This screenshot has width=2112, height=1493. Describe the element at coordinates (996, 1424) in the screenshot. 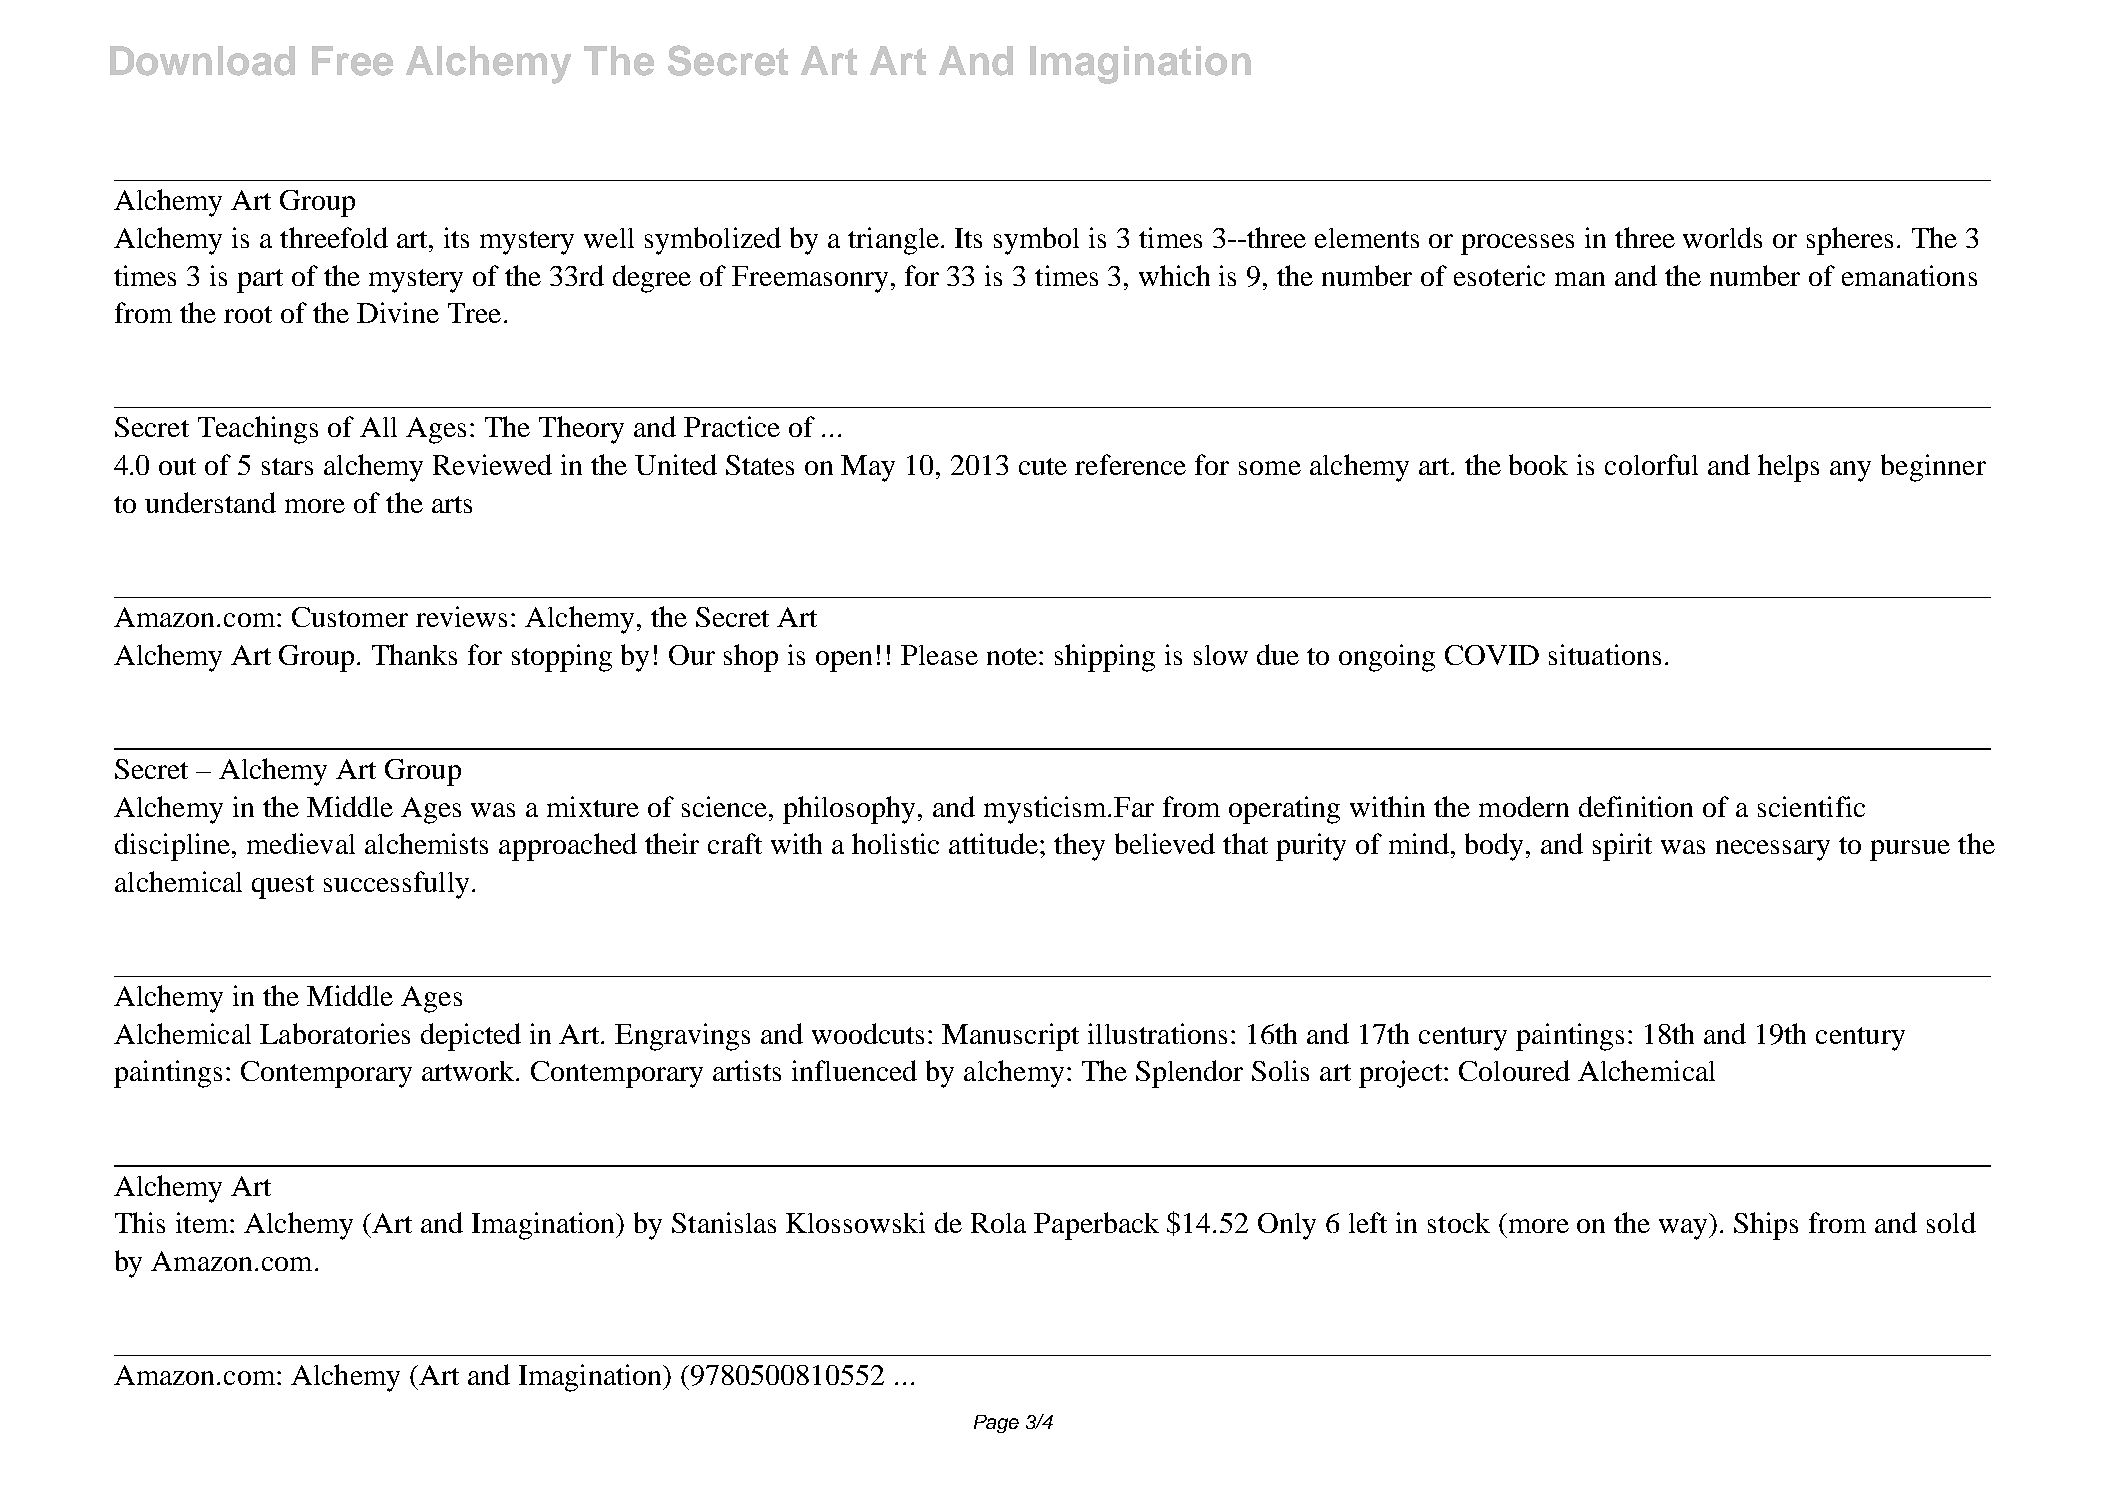

I see `Page` at that location.
